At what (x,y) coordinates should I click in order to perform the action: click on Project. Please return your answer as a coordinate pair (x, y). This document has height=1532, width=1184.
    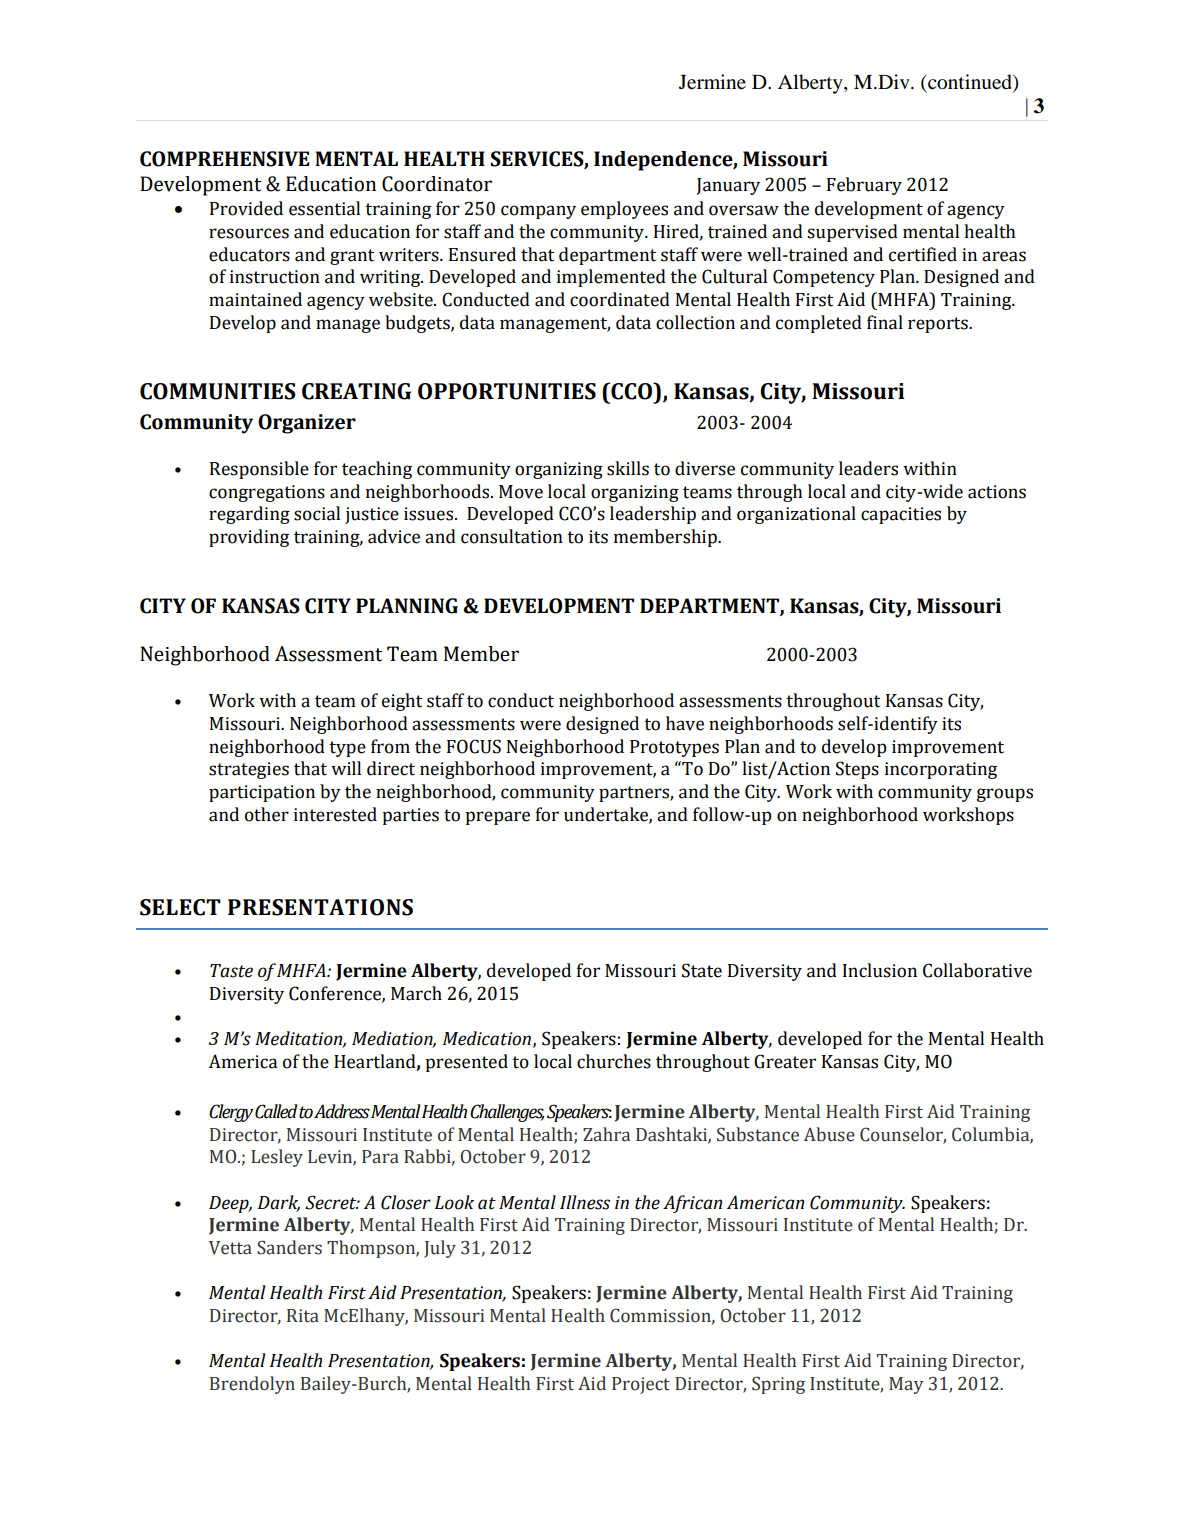
    Looking at the image, I should click on (641, 1385).
